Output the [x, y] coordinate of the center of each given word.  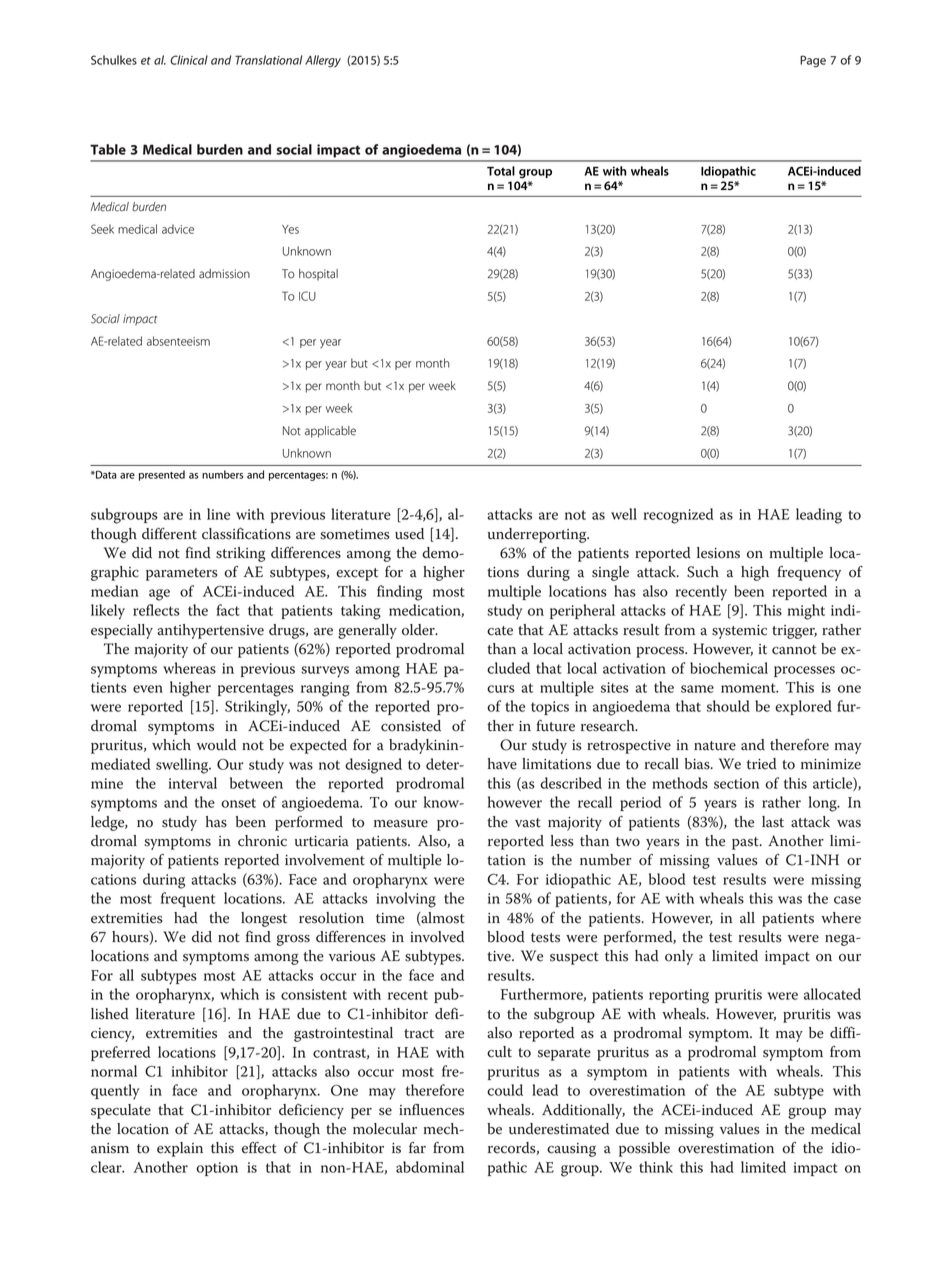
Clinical [189, 60]
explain [180, 1149]
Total [501, 171]
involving [406, 900]
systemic [739, 632]
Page [813, 61]
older [419, 630]
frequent [188, 899]
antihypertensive [210, 631]
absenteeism [178, 341]
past [746, 843]
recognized [679, 516]
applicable [330, 432]
